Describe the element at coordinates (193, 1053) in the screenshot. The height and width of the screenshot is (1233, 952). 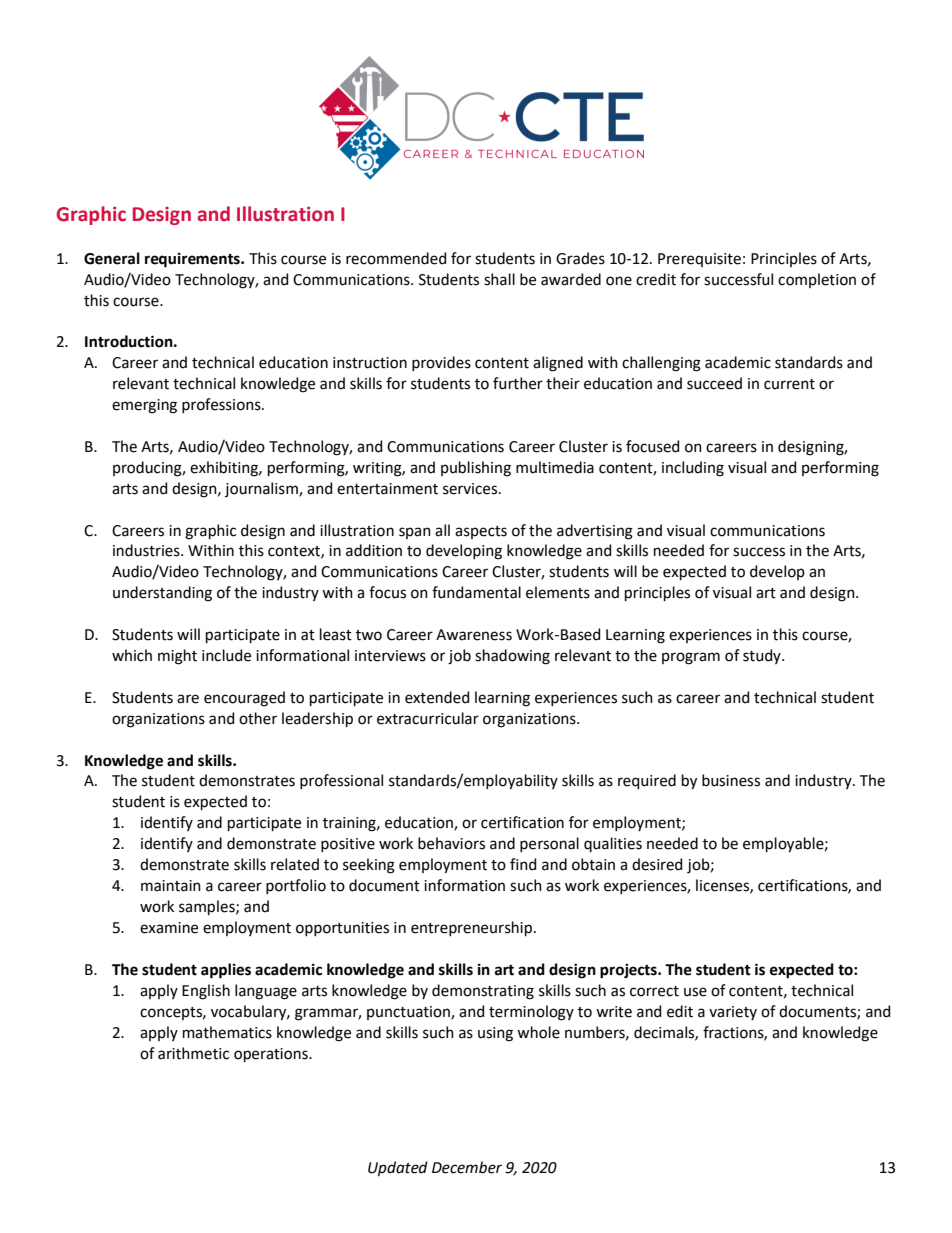
I see `arithmetic` at that location.
